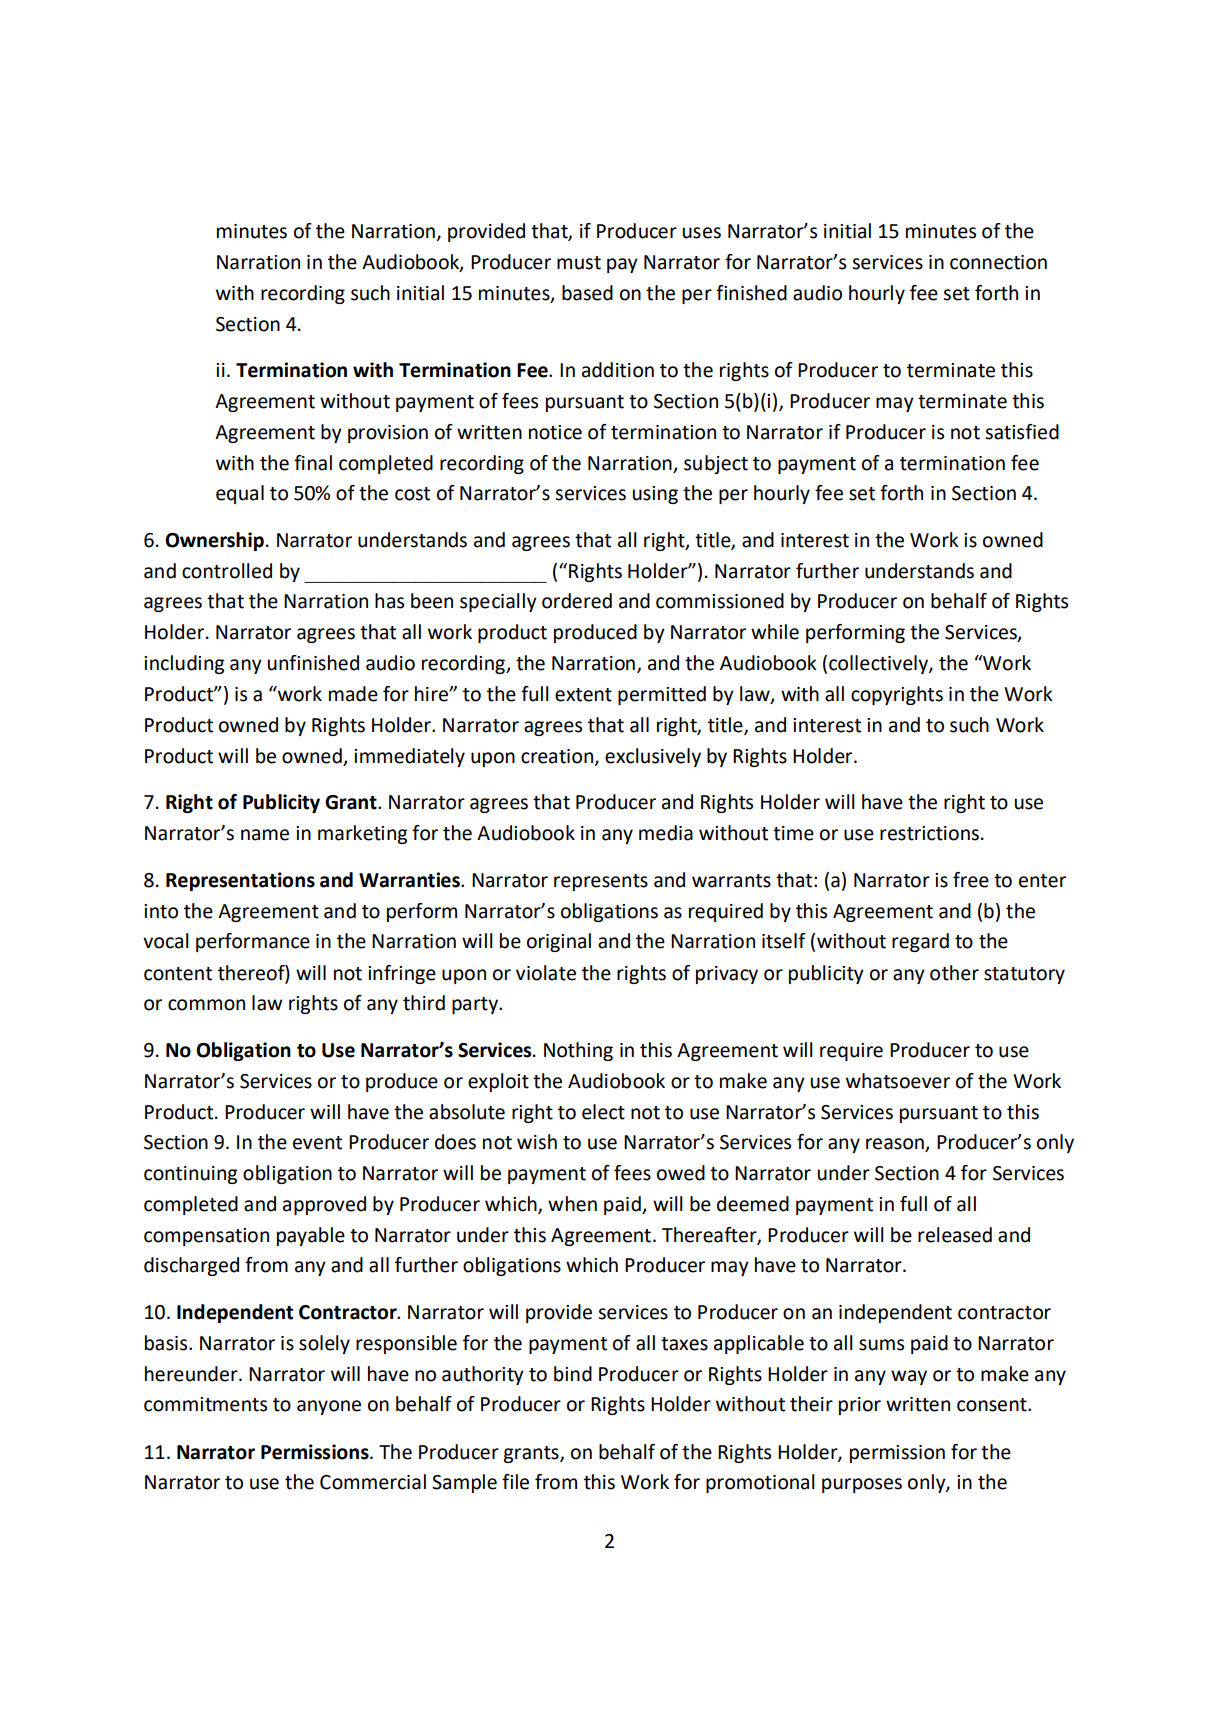 Image resolution: width=1219 pixels, height=1725 pixels. What do you see at coordinates (929, 833) in the screenshot?
I see `restrictions` at bounding box center [929, 833].
